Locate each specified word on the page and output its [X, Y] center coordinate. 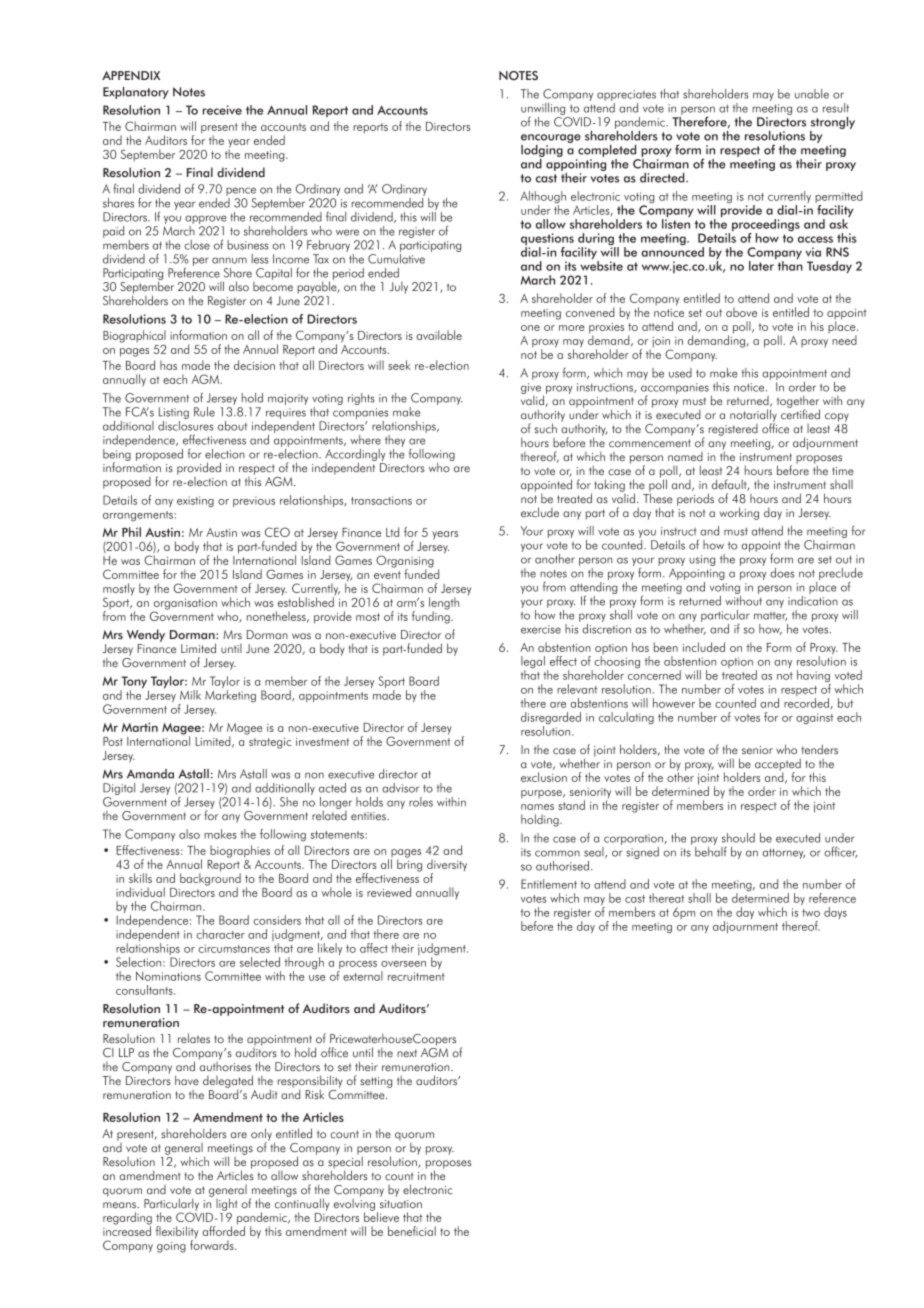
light [227, 1204]
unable [812, 94]
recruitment [416, 976]
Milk [190, 695]
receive [222, 110]
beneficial [412, 1231]
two [811, 913]
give [532, 389]
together [798, 403]
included [704, 647]
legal [533, 663]
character [220, 934]
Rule [204, 412]
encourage [551, 138]
